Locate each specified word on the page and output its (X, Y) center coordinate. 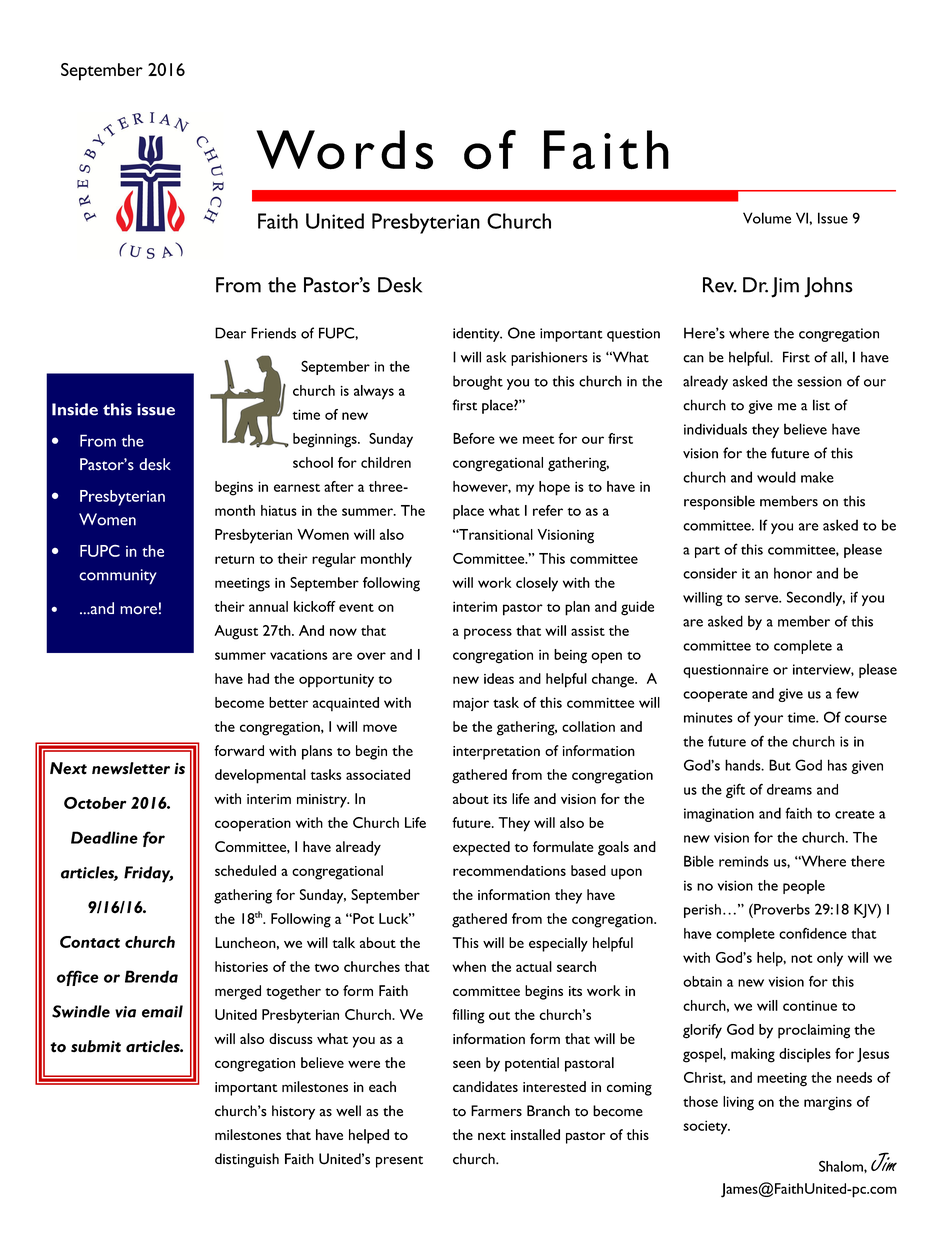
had (258, 678)
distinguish (247, 1160)
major (471, 704)
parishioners (549, 358)
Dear (230, 333)
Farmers (496, 1111)
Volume (767, 218)
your (768, 720)
